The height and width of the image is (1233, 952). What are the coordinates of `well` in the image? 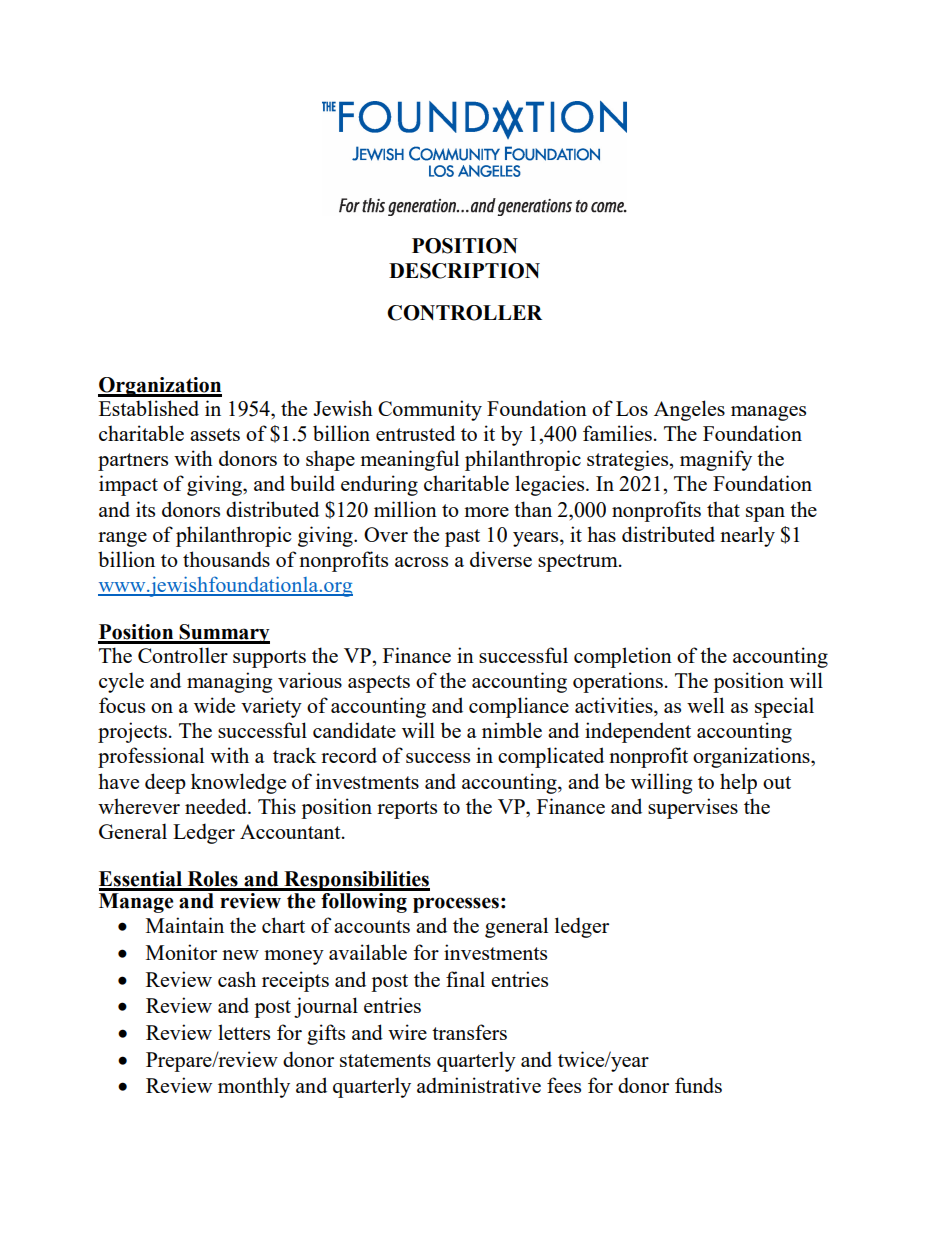 It's located at (705, 705).
